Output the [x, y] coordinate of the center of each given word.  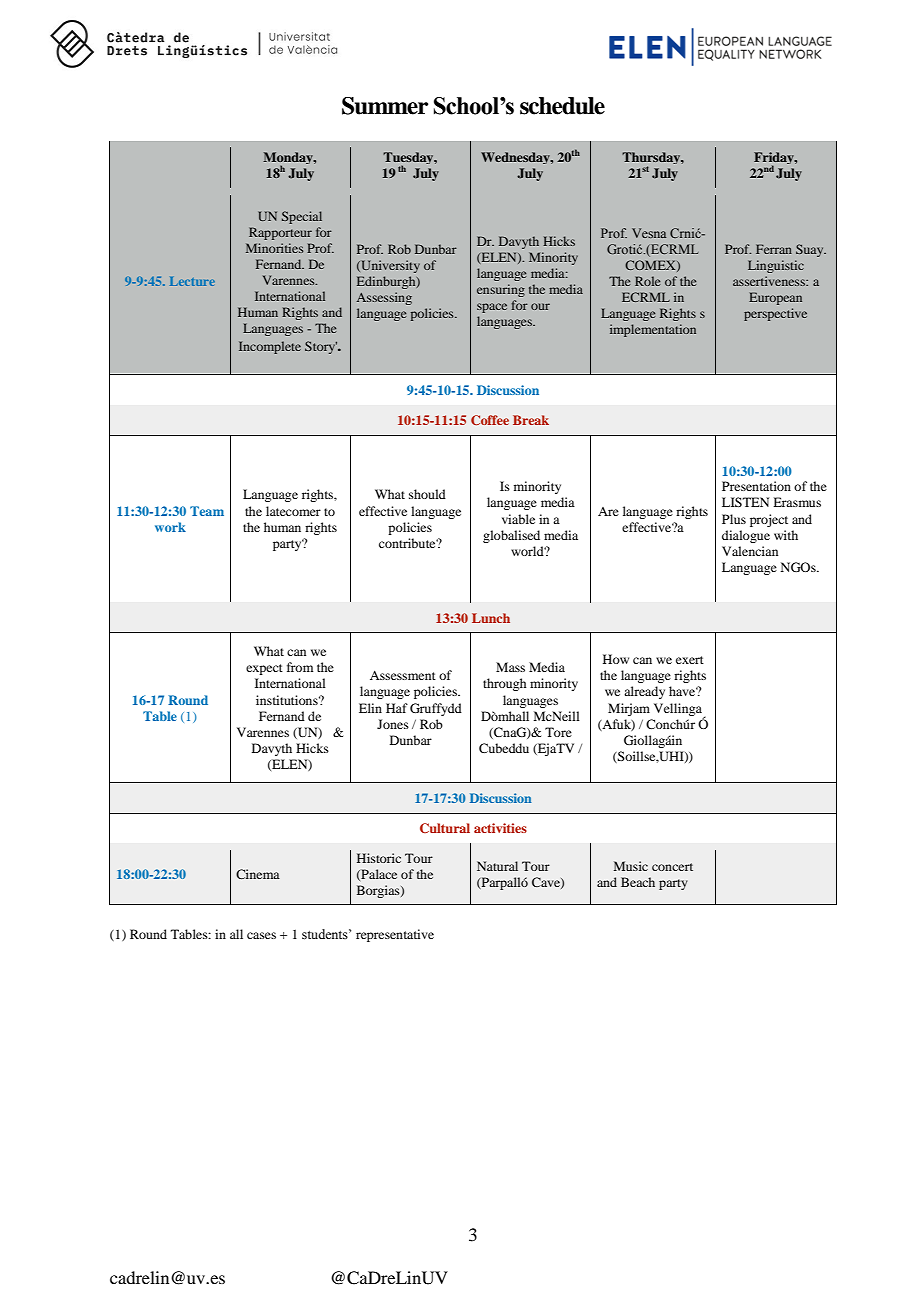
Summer [385, 106]
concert [672, 867]
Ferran [774, 249]
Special [302, 217]
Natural [497, 866]
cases [261, 935]
